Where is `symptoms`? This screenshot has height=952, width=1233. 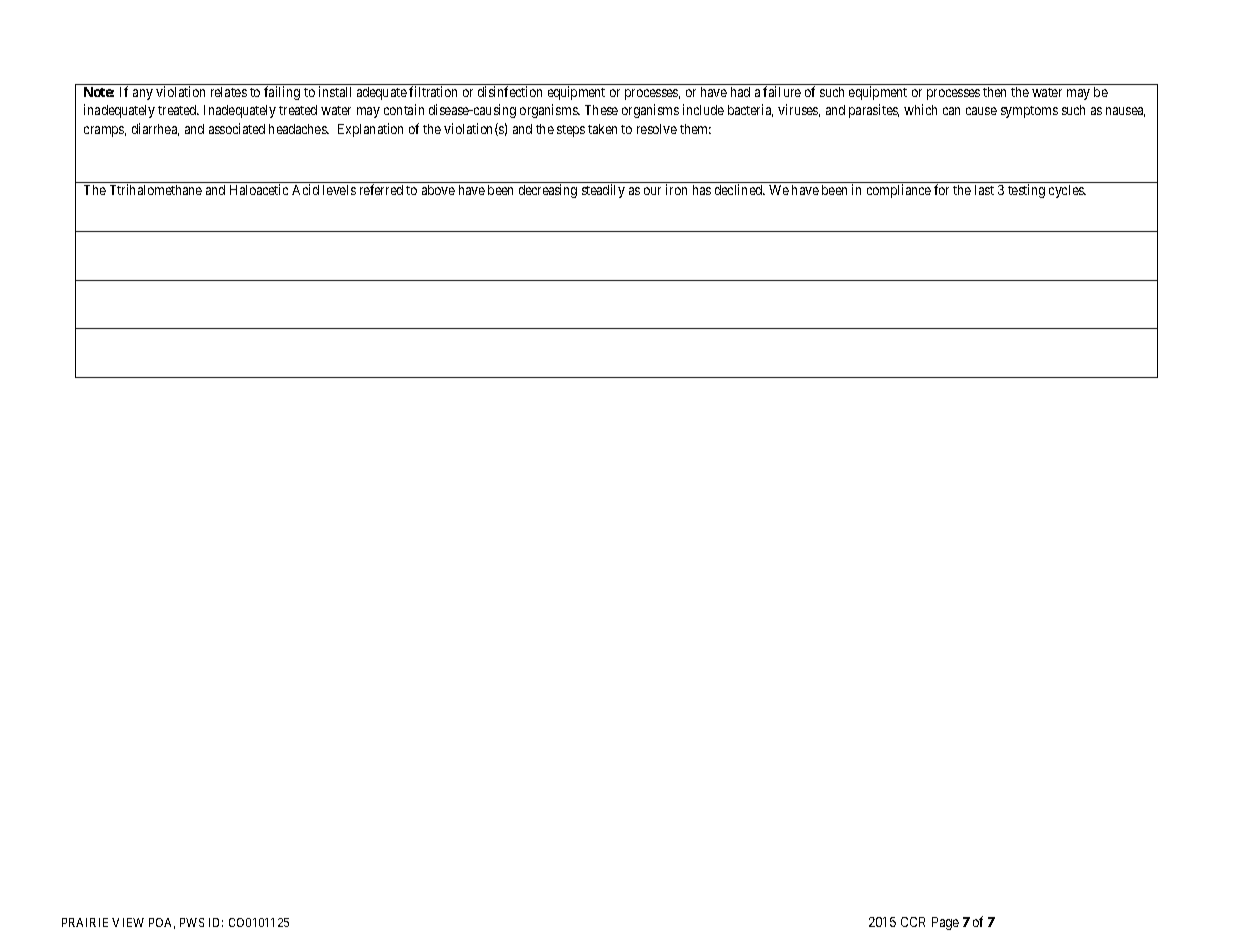 symptoms is located at coordinates (1029, 112).
